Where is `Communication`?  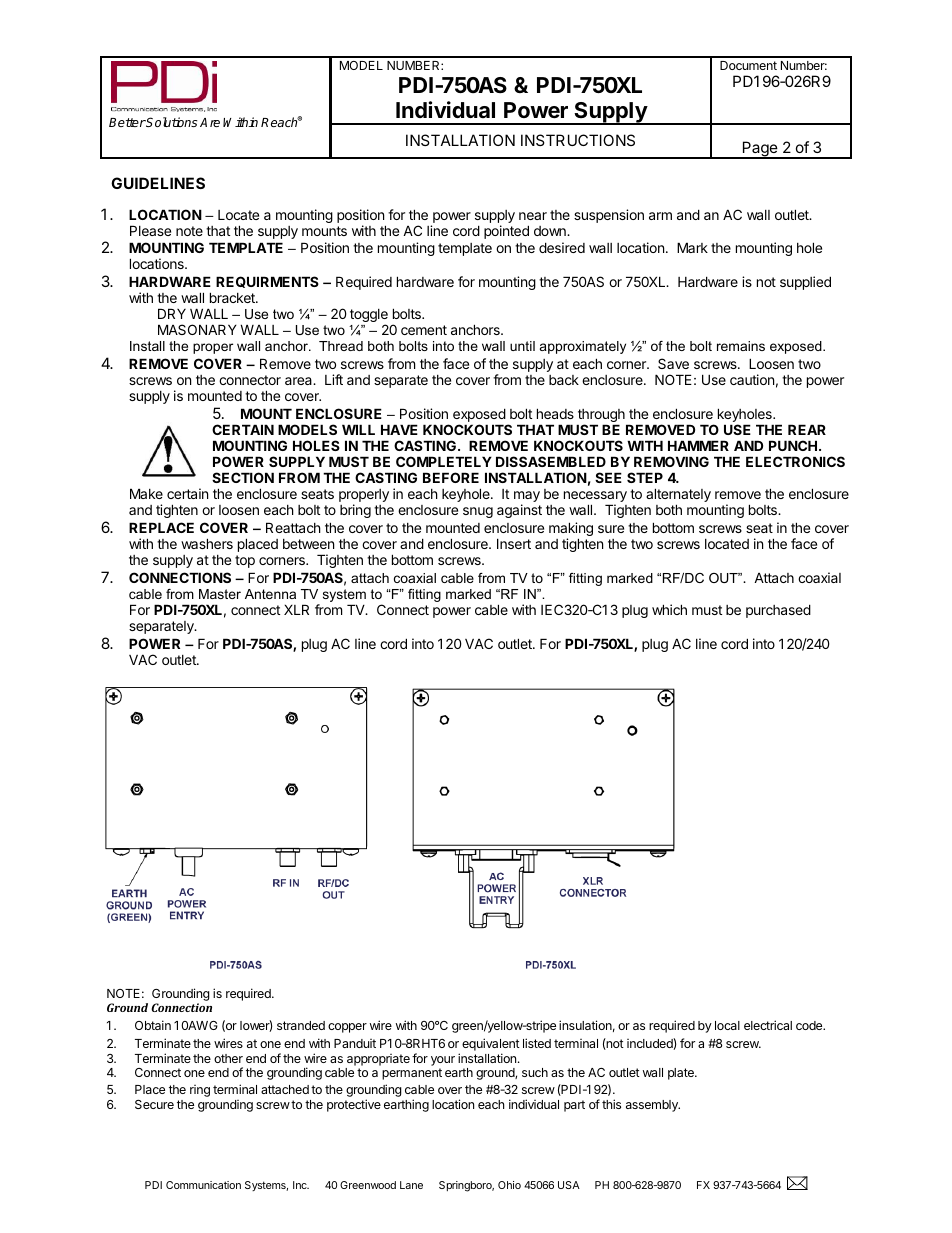 Communication is located at coordinates (203, 1185).
